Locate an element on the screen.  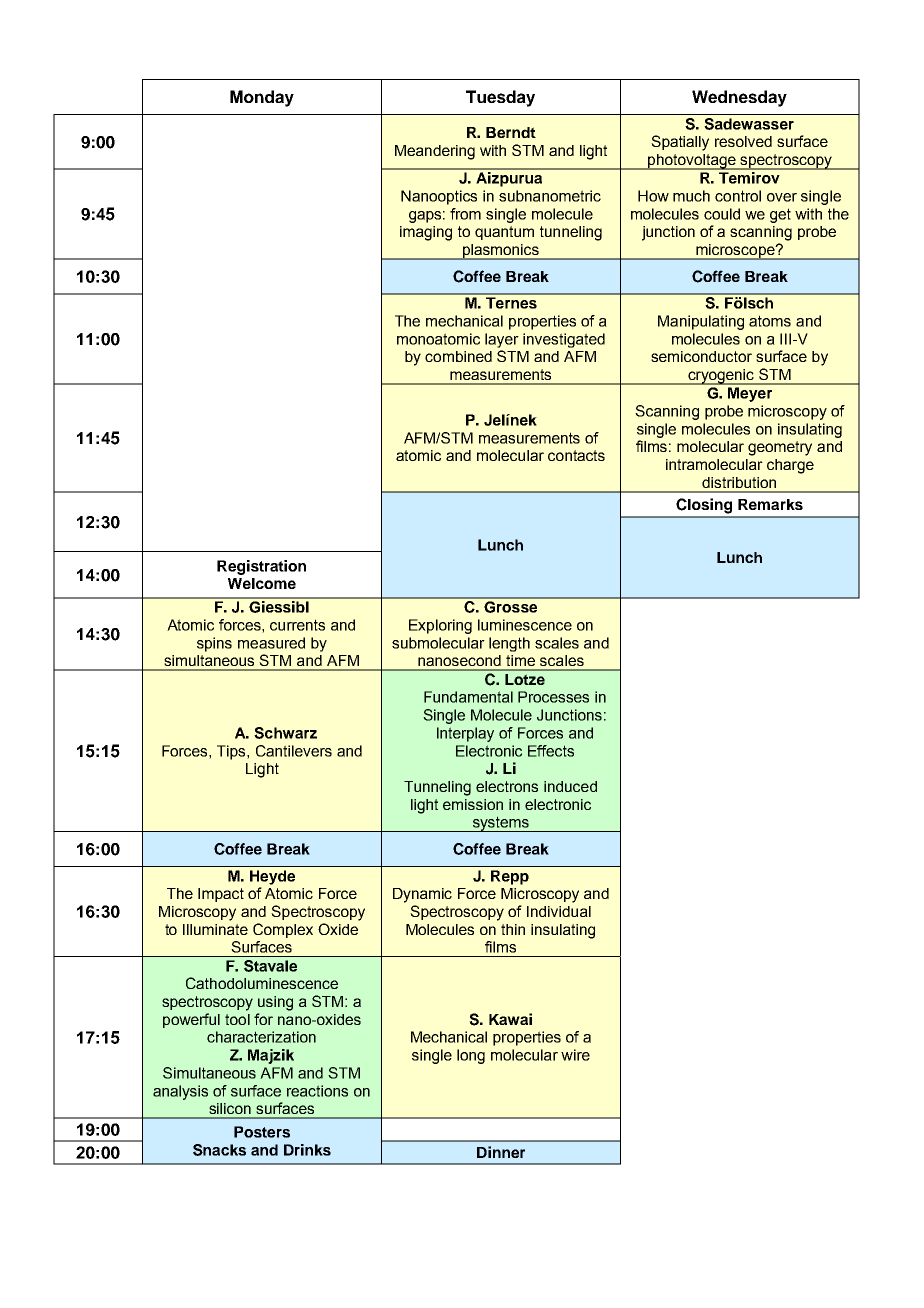
wire is located at coordinates (575, 1055).
